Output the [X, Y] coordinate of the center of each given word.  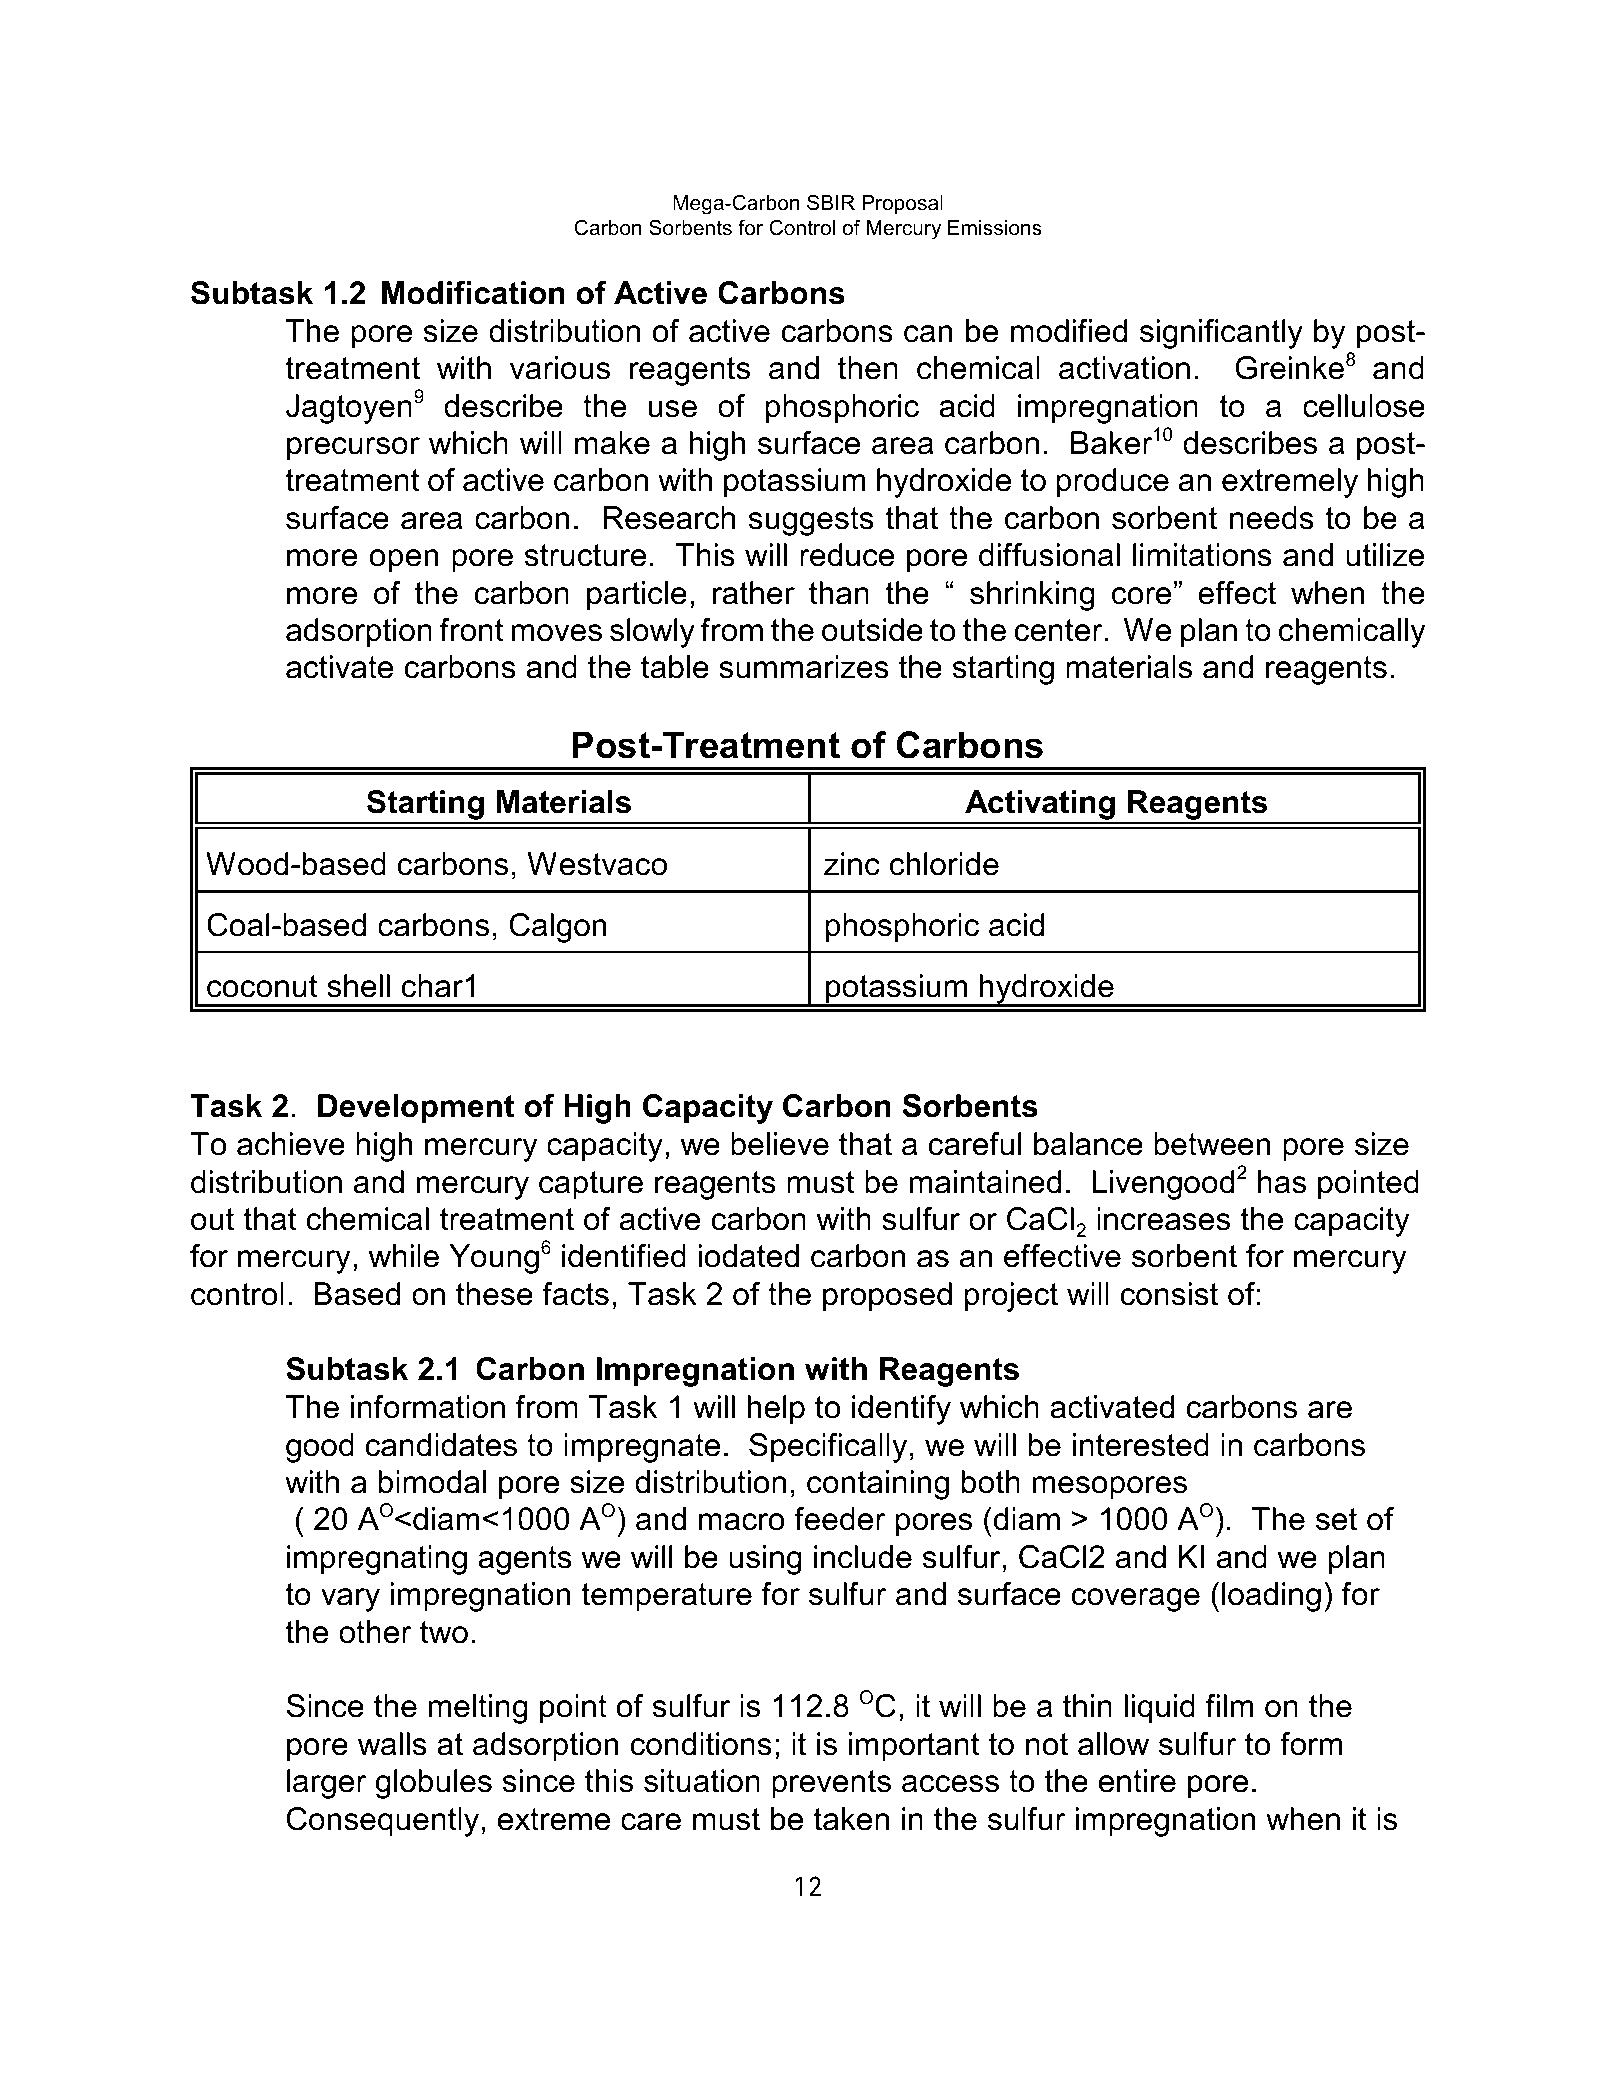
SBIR [831, 203]
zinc [852, 864]
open [404, 561]
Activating [1040, 806]
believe [780, 1144]
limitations [1202, 555]
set [1336, 1519]
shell [358, 986]
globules [433, 1784]
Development [416, 1109]
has [1282, 1182]
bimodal [432, 1482]
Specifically [828, 1448]
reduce [847, 555]
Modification [473, 293]
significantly [1221, 334]
